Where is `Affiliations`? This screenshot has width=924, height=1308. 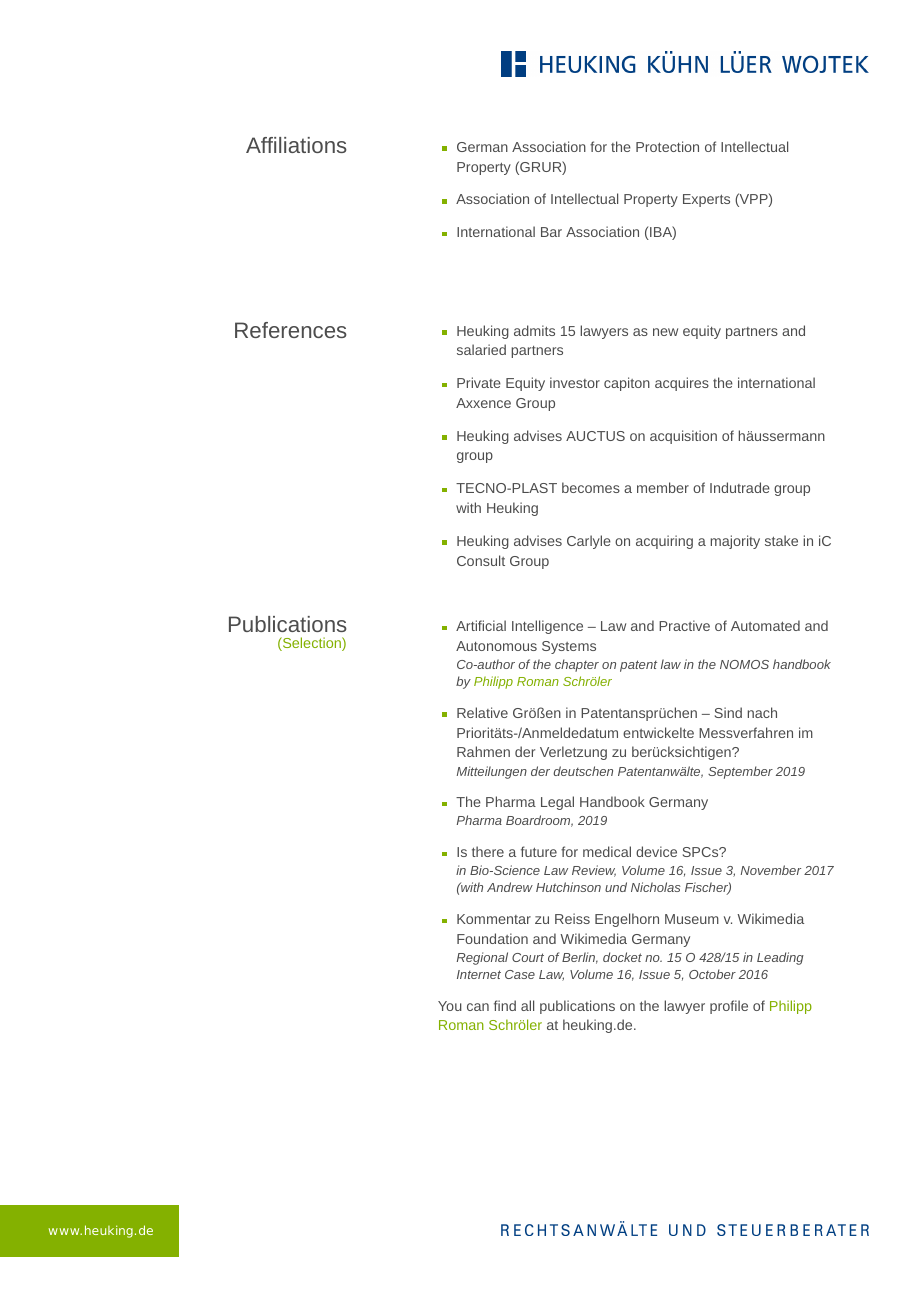
Affiliations is located at coordinates (296, 145).
